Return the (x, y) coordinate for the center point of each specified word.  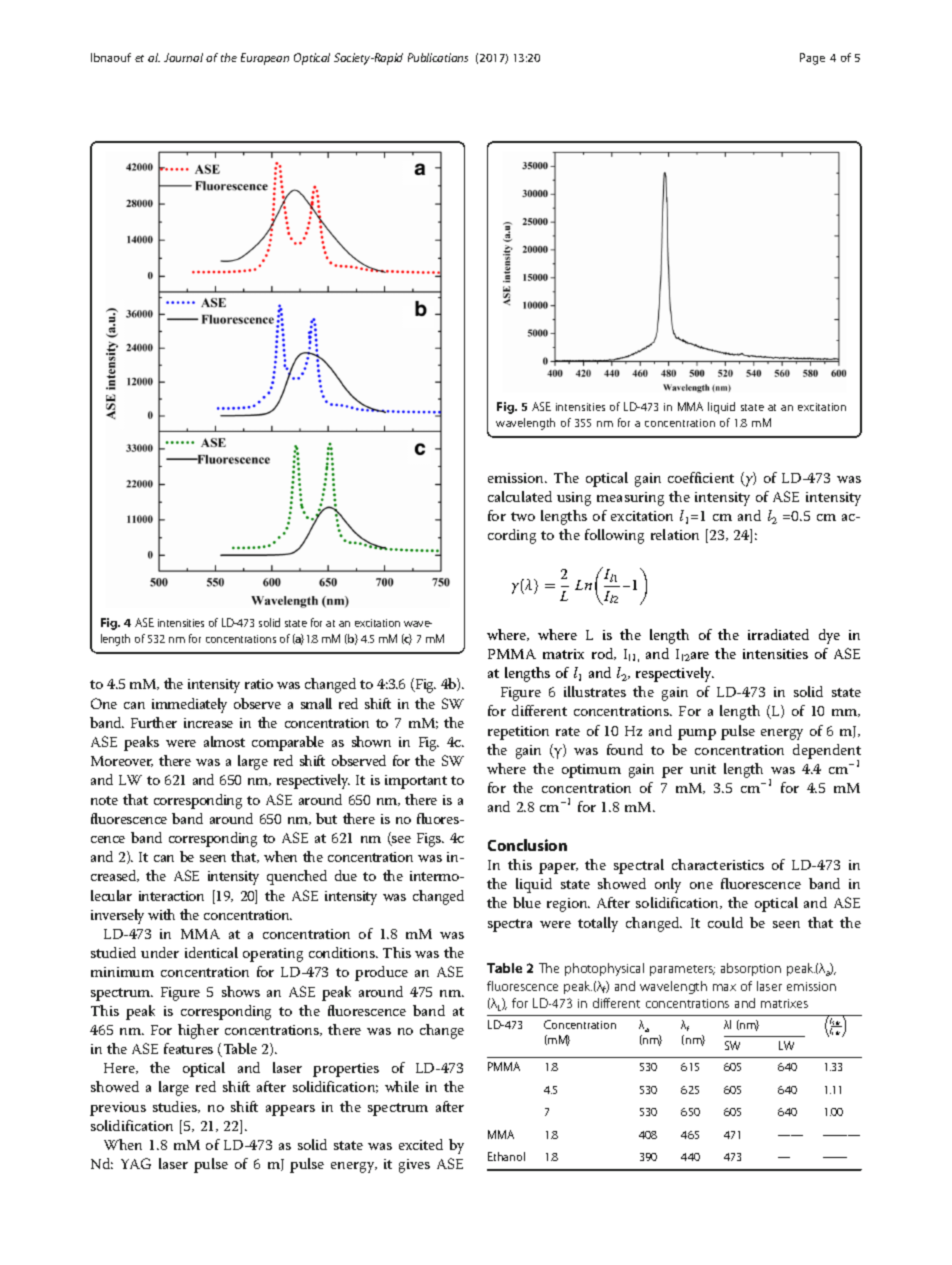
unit (703, 769)
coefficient (701, 477)
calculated (520, 496)
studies (176, 1107)
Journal (183, 57)
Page (812, 59)
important (416, 782)
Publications (438, 57)
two (523, 516)
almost (224, 741)
